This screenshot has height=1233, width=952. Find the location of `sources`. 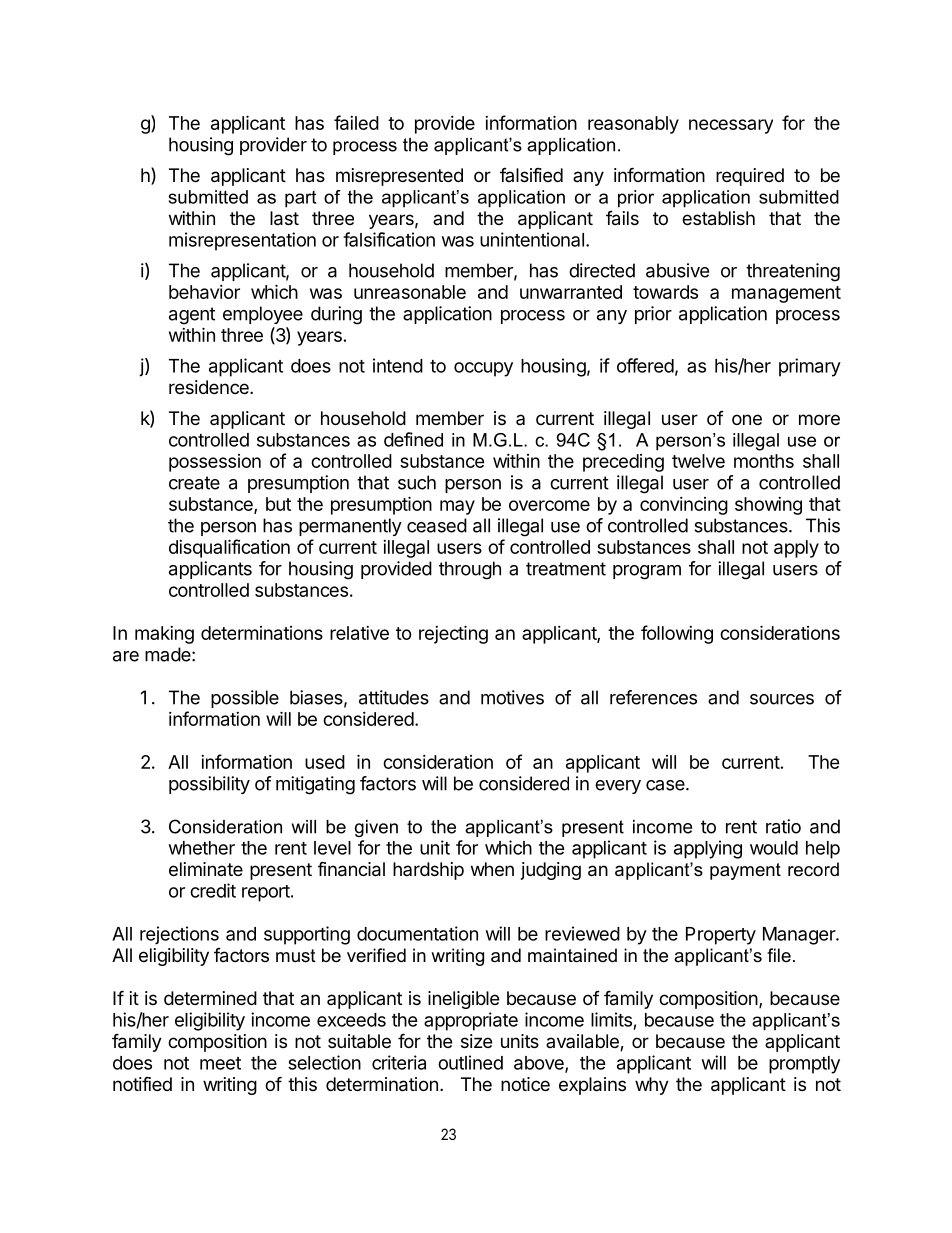

sources is located at coordinates (782, 699).
